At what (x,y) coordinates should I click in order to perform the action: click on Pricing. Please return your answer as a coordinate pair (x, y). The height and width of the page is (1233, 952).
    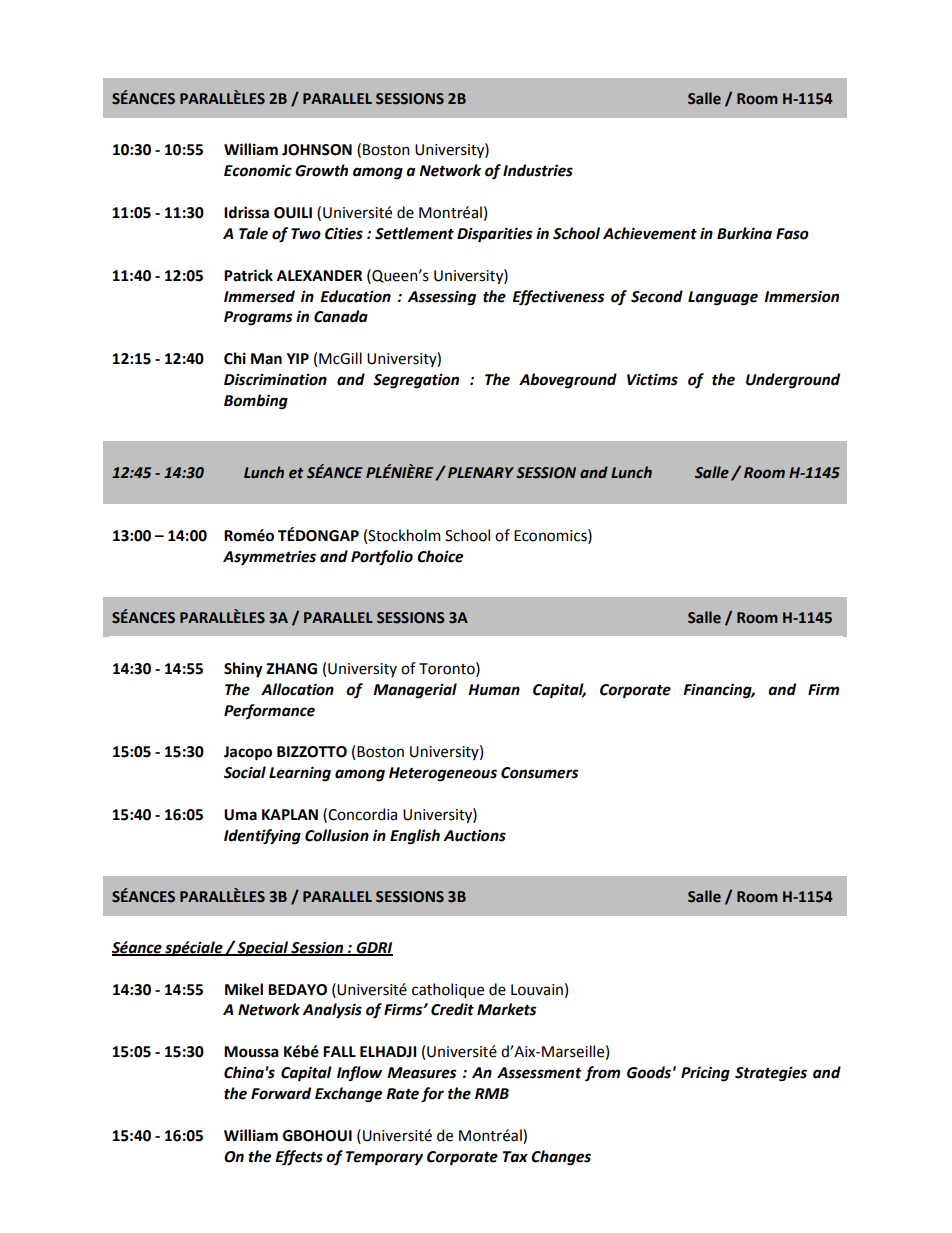
    Looking at the image, I should click on (705, 1074).
